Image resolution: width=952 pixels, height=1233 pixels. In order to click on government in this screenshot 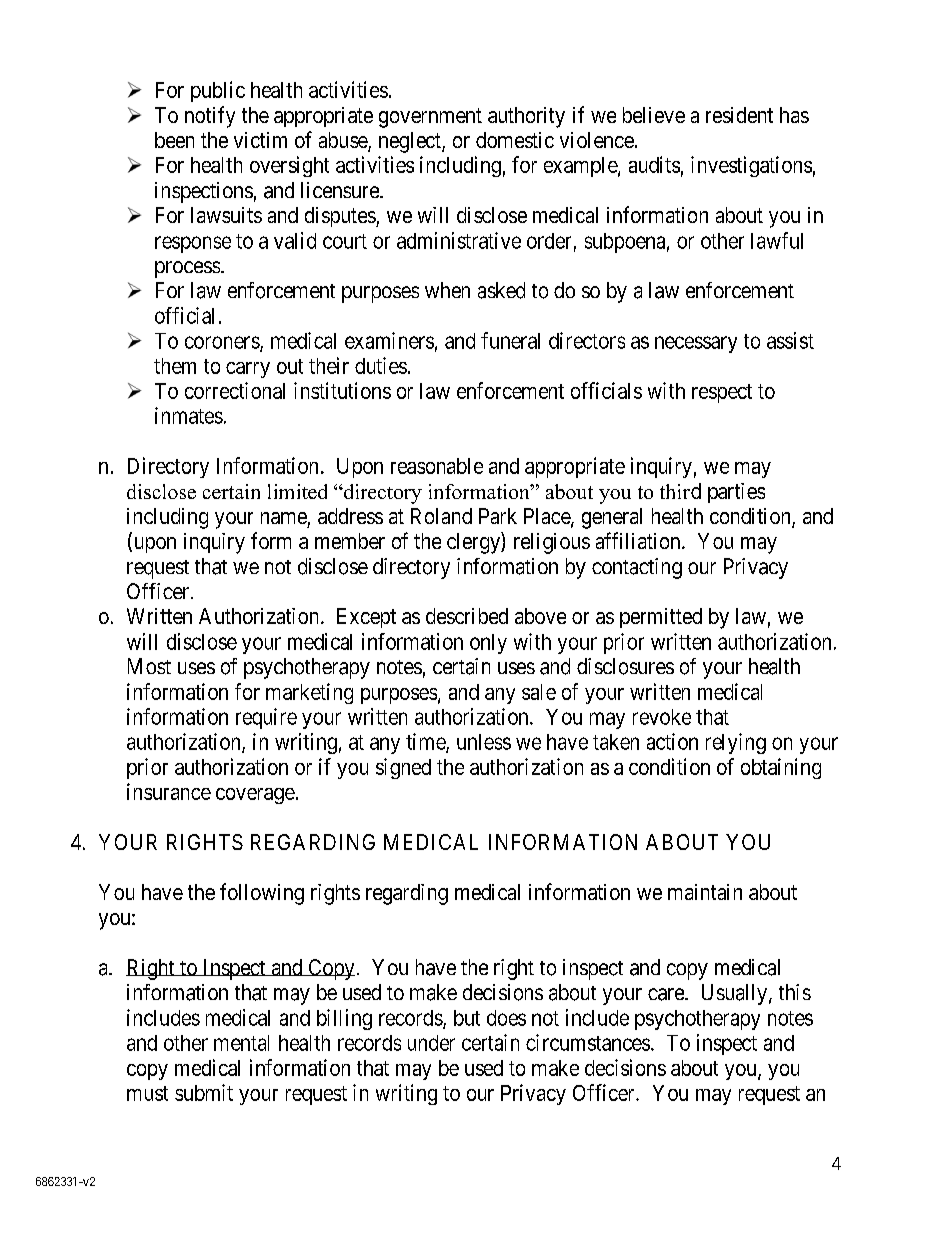, I will do `click(430, 118)`.
